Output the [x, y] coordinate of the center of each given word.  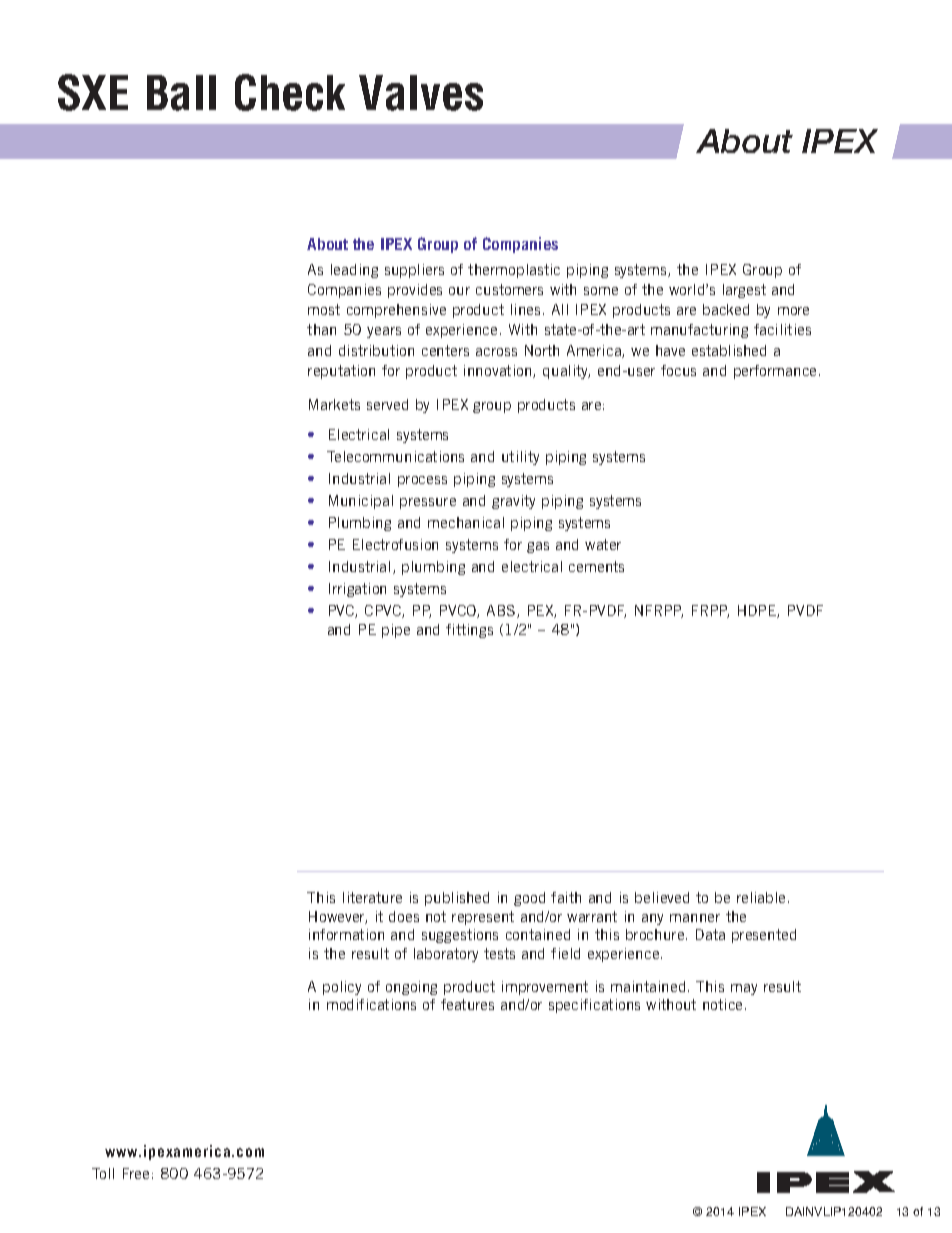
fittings [469, 631]
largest [744, 291]
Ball [181, 93]
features [467, 1004]
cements [596, 566]
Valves [421, 93]
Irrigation [357, 590]
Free [136, 1173]
